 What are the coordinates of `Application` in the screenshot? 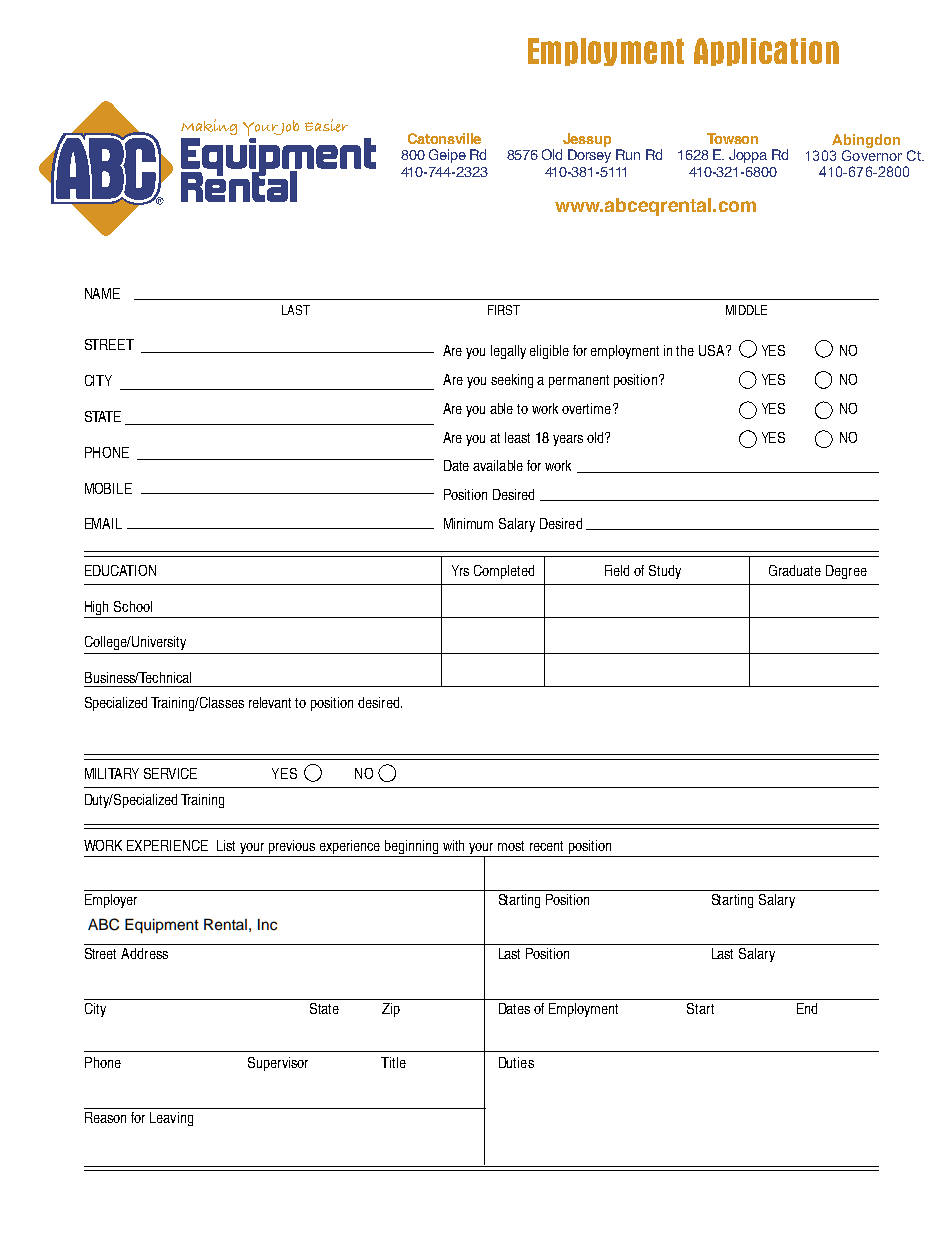 It's located at (766, 52).
